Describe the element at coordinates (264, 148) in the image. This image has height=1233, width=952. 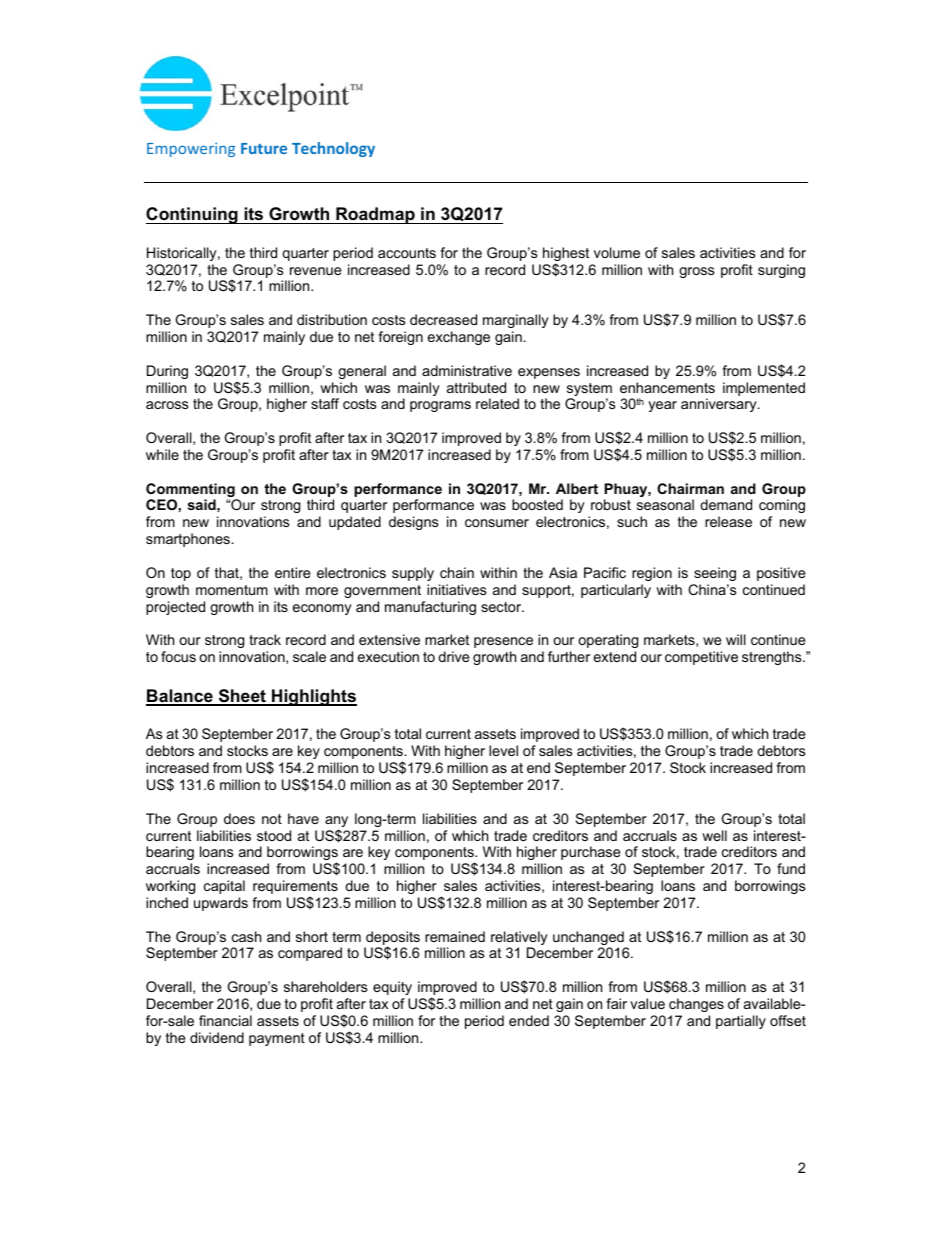
I see `Future` at that location.
